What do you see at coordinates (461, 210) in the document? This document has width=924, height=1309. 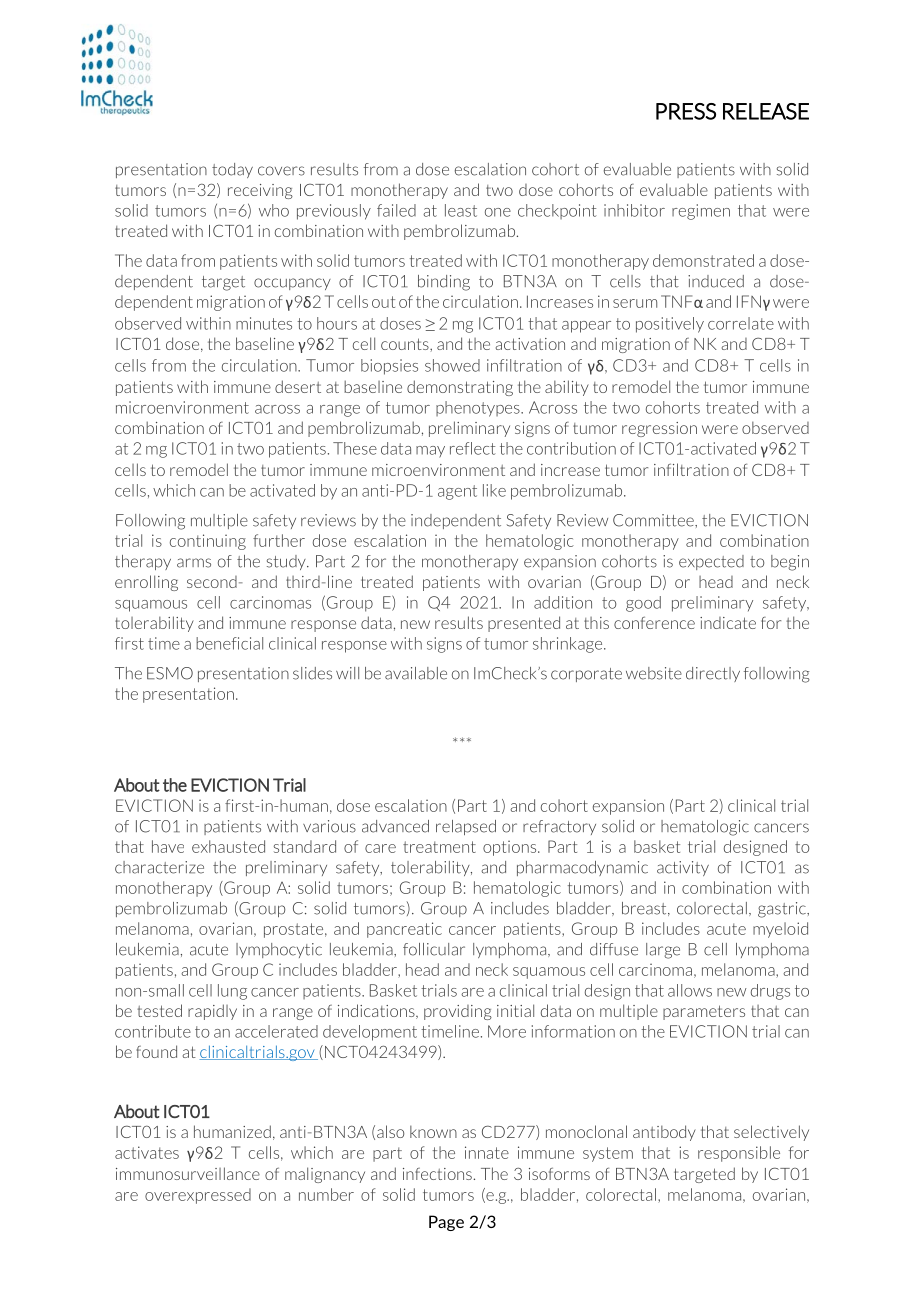 I see `least` at bounding box center [461, 210].
